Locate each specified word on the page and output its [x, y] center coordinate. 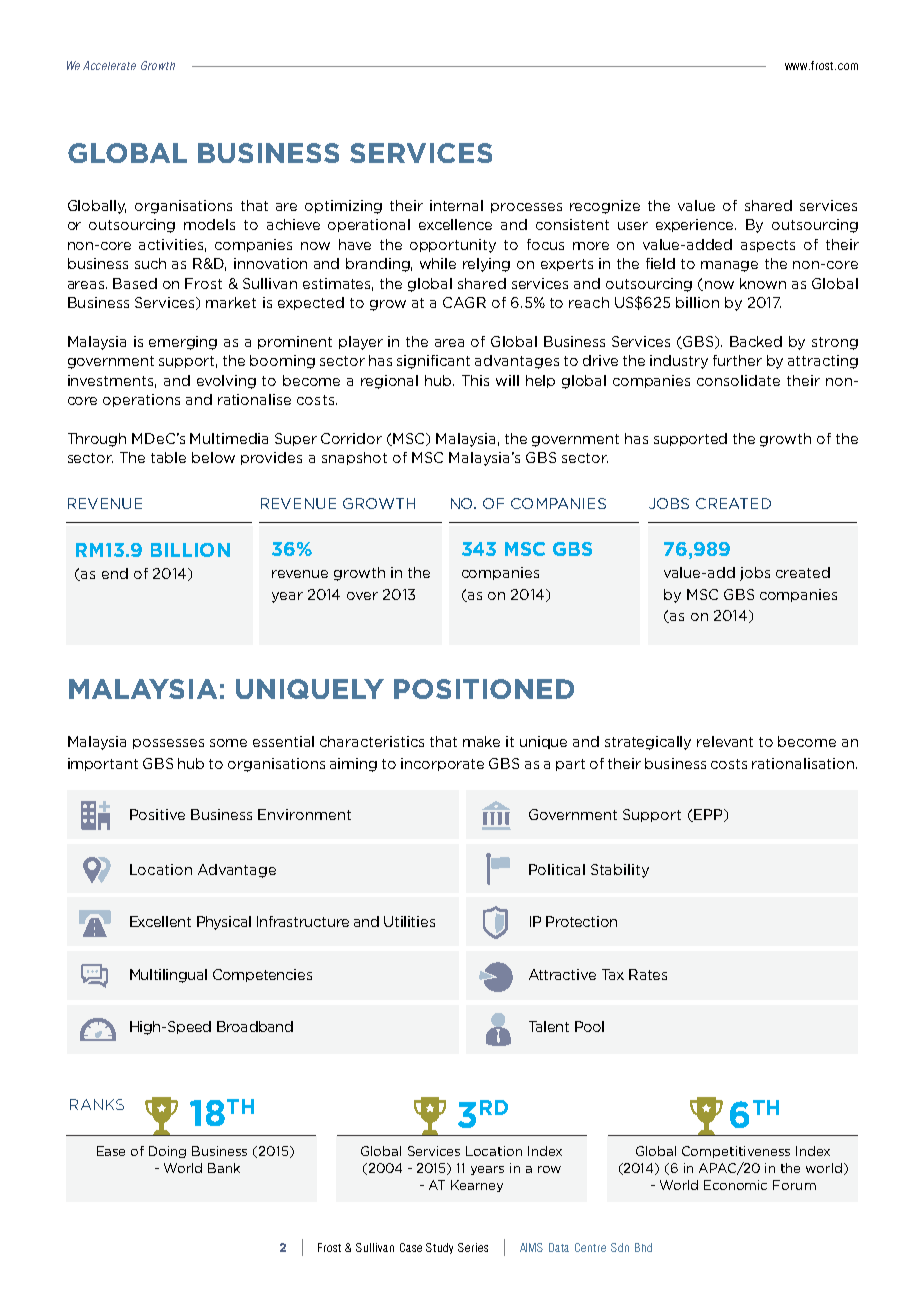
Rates [648, 974]
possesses [168, 744]
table [168, 457]
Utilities [409, 921]
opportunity [453, 246]
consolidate [738, 380]
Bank [224, 1168]
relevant [725, 741]
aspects [768, 246]
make [481, 741]
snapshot [354, 458]
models [209, 224]
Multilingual [168, 976]
